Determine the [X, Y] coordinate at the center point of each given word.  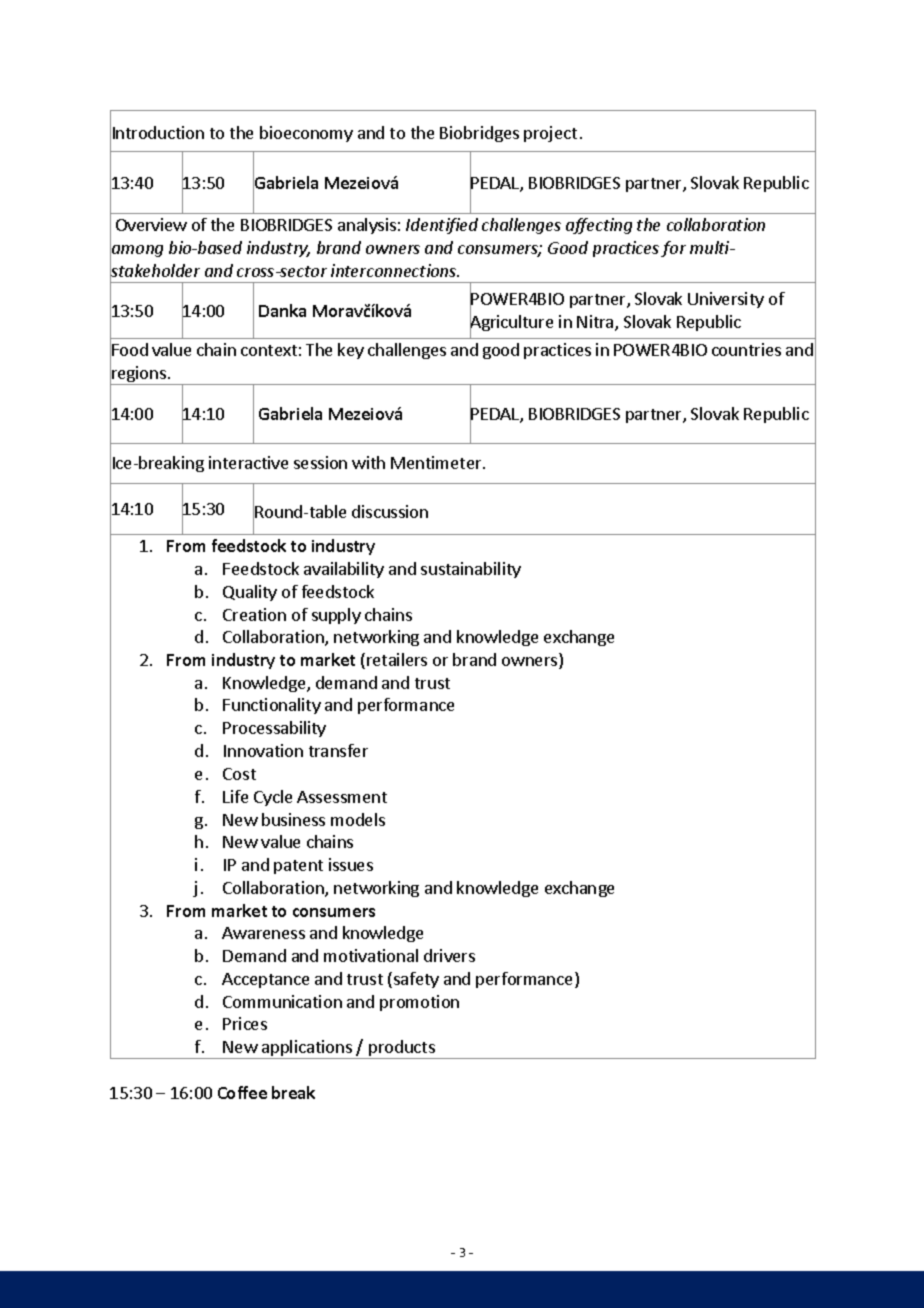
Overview [151, 224]
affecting [599, 226]
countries [746, 349]
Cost [239, 774]
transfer [338, 750]
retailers [397, 659]
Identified [442, 226]
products [402, 1049]
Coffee [242, 1092]
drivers [449, 955]
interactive [248, 462]
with [368, 462]
